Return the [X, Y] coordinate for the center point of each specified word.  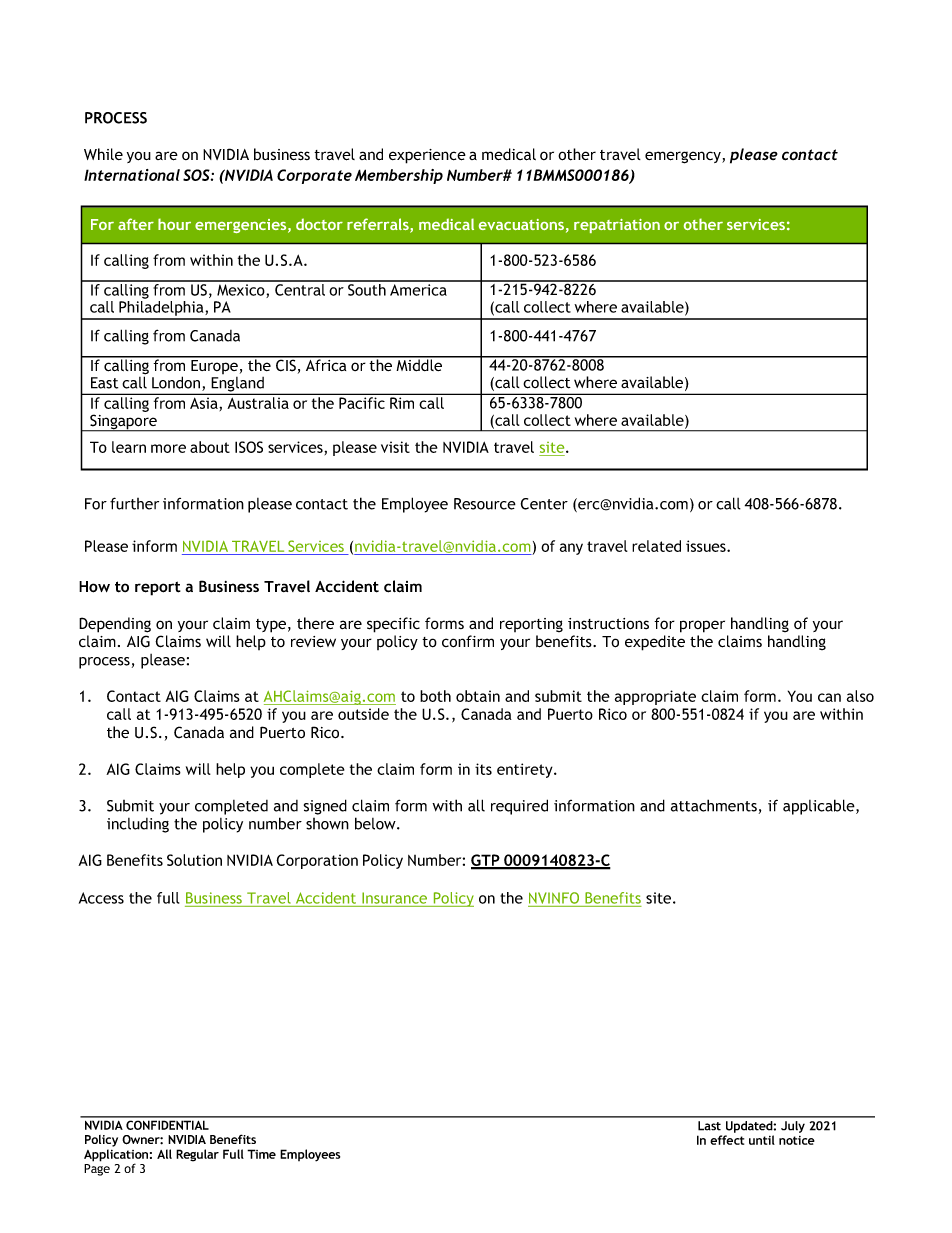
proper [702, 626]
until [762, 1140]
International [132, 175]
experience [427, 156]
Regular [197, 1155]
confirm [468, 641]
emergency [684, 157]
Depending [115, 625]
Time [261, 1154]
